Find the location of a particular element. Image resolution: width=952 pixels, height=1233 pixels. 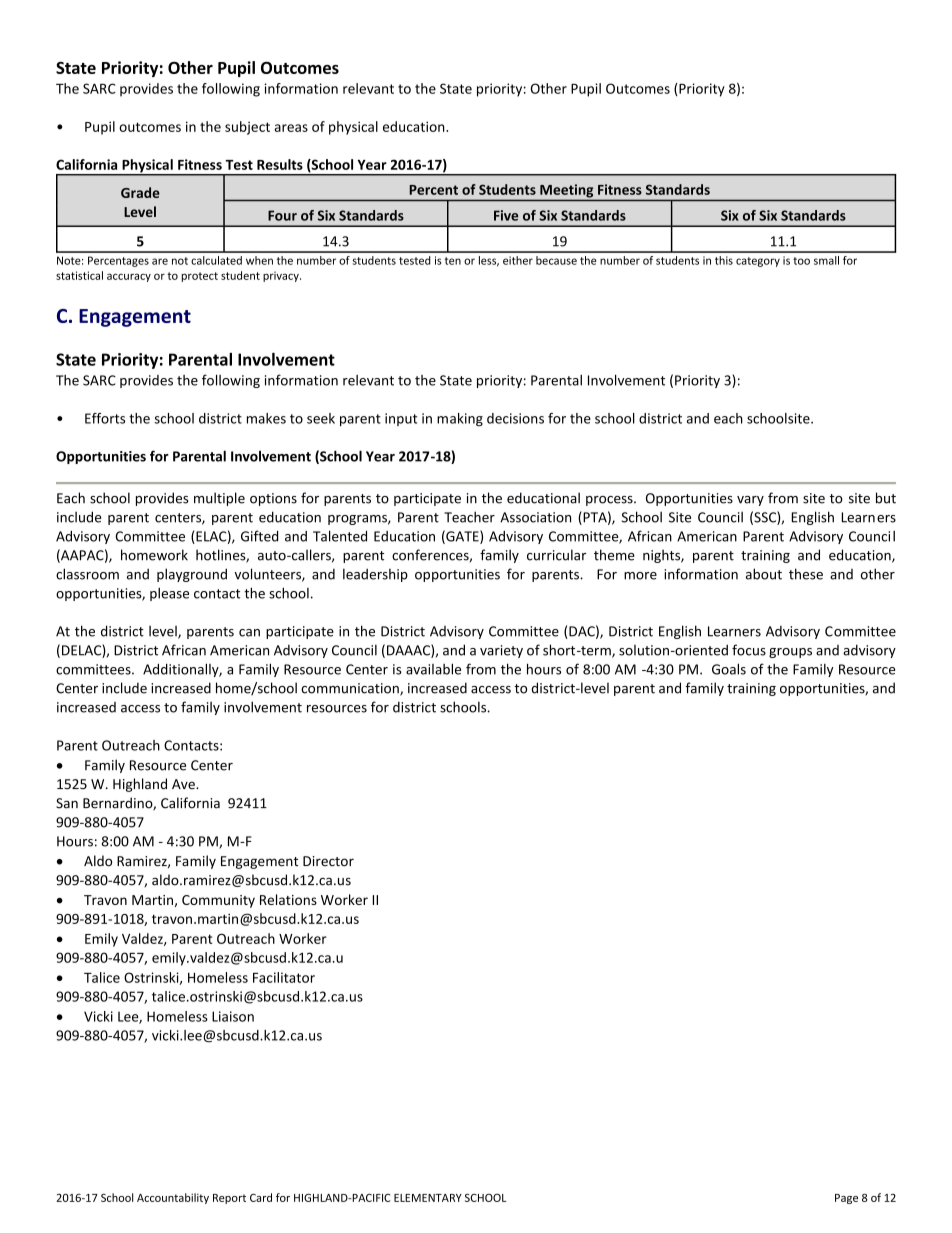

Efforts is located at coordinates (105, 418).
